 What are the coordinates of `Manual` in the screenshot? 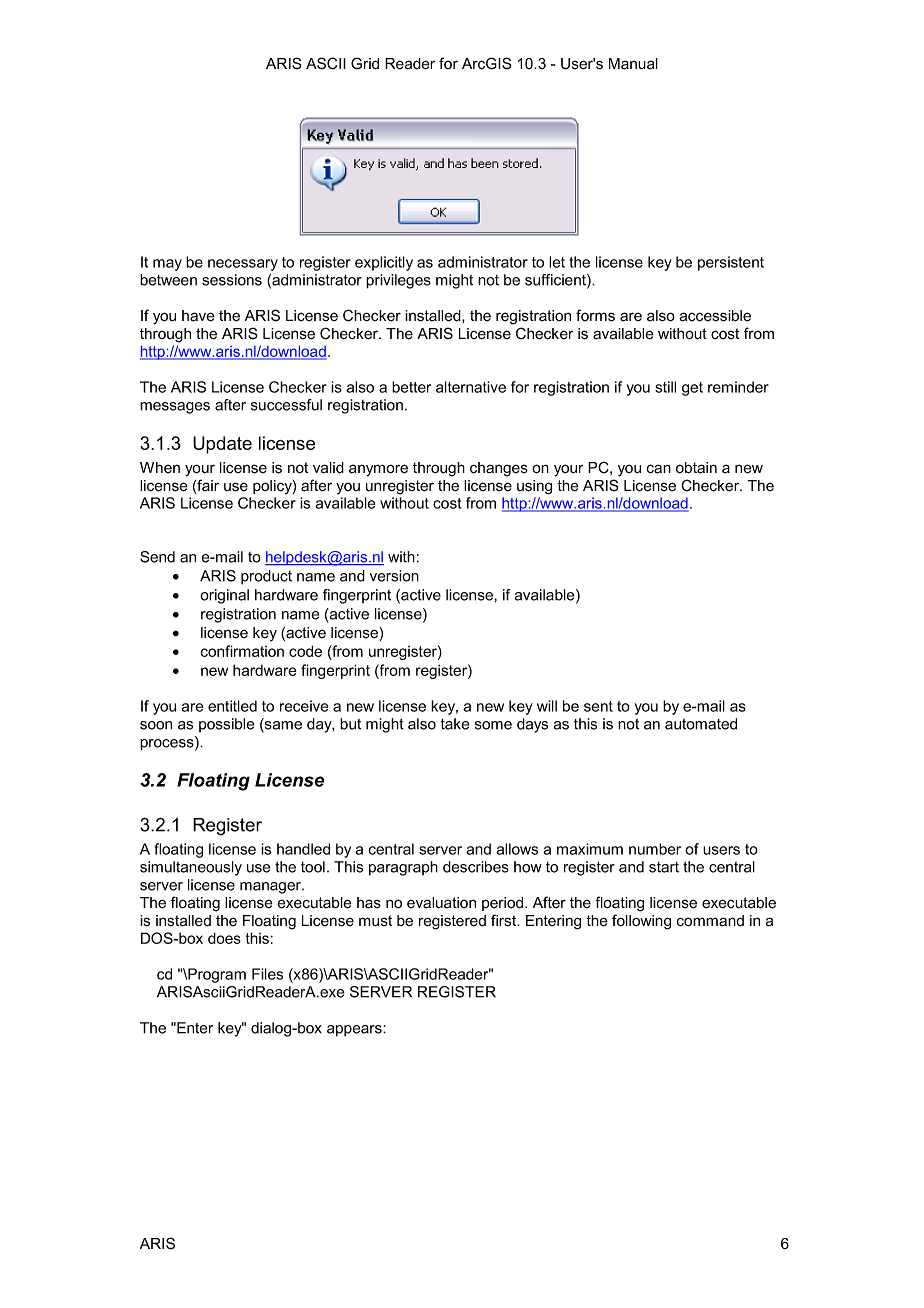 It's located at (633, 64).
